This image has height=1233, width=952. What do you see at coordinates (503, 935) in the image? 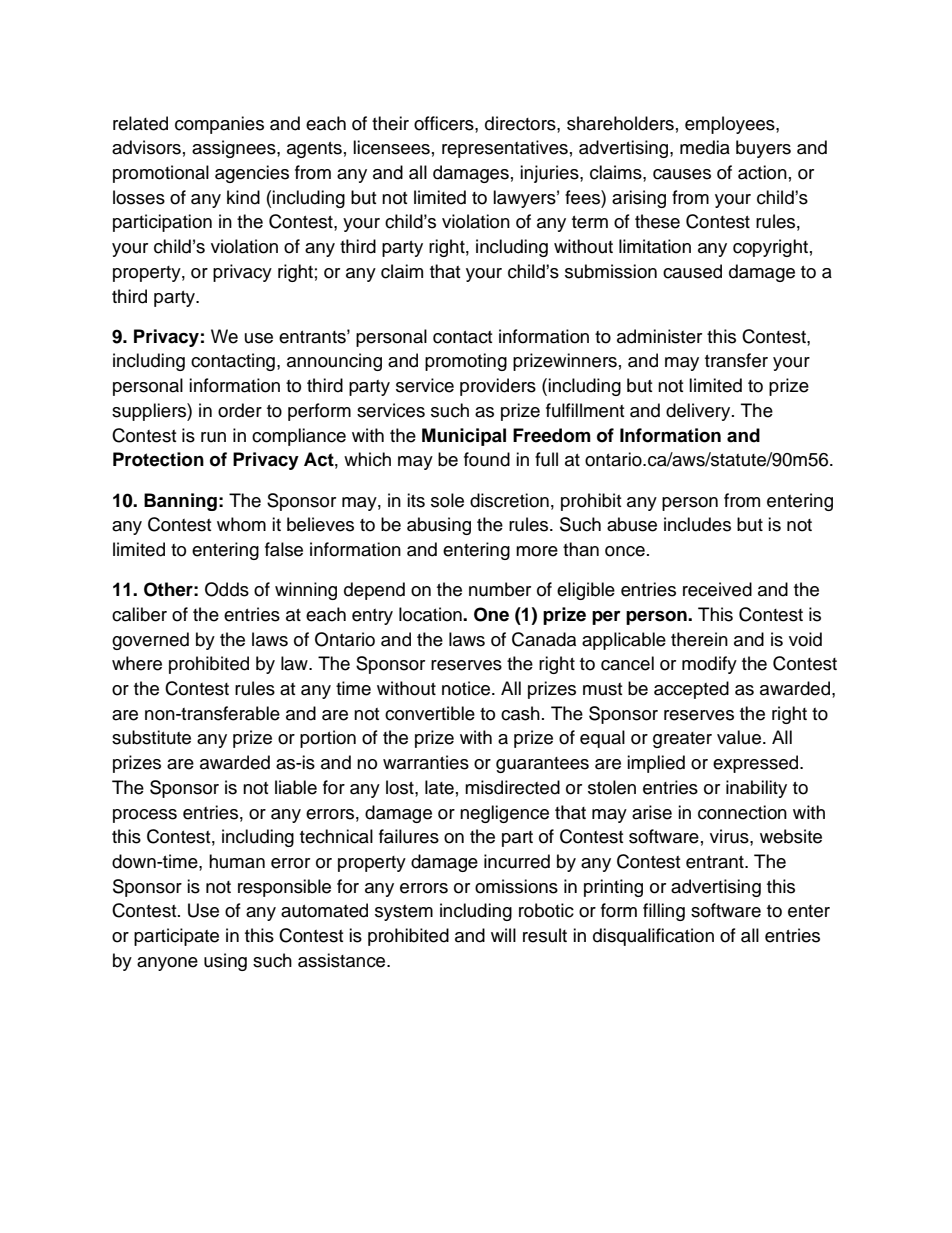
I see `will` at bounding box center [503, 935].
